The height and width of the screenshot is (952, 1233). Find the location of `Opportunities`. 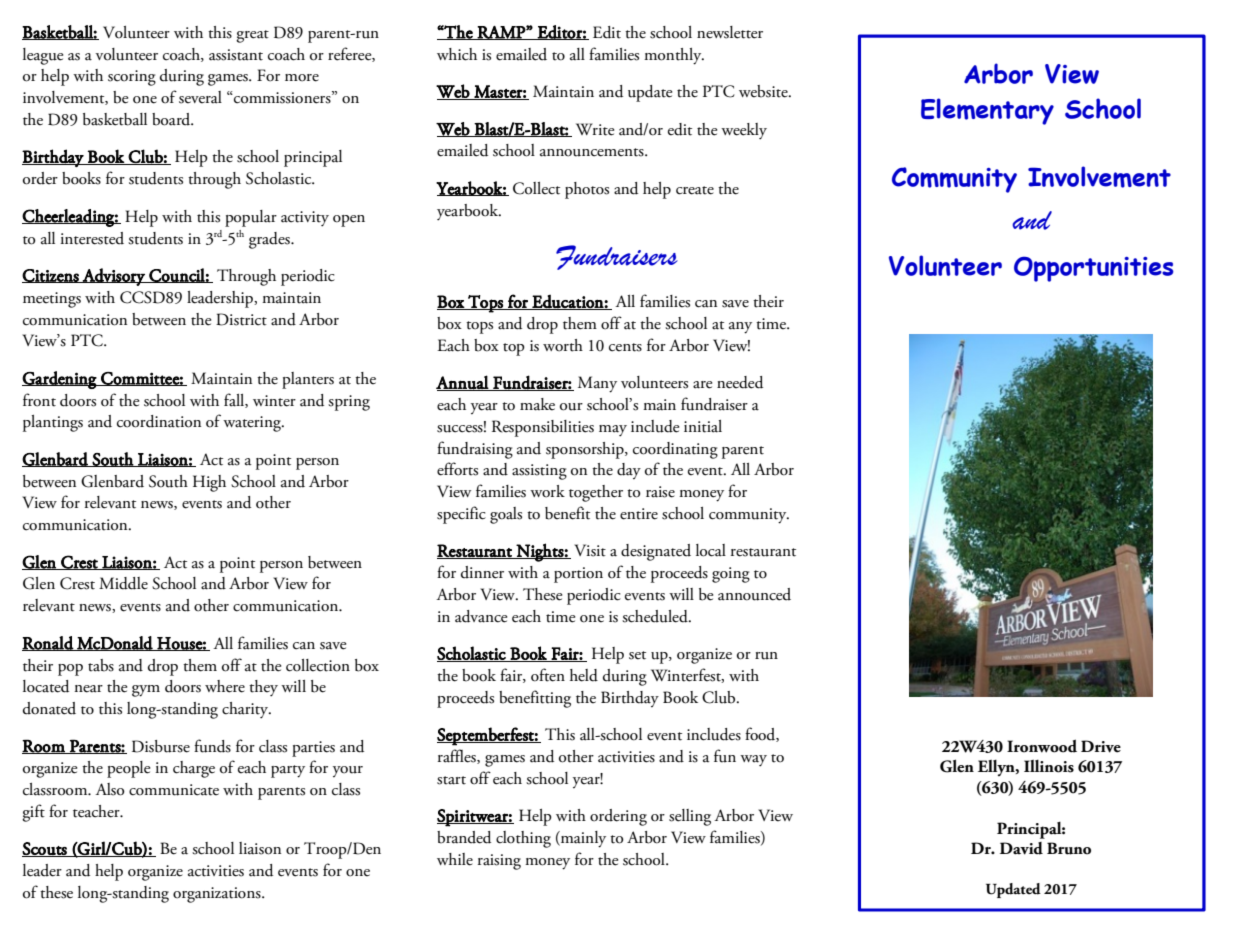

Opportunities is located at coordinates (1094, 269).
